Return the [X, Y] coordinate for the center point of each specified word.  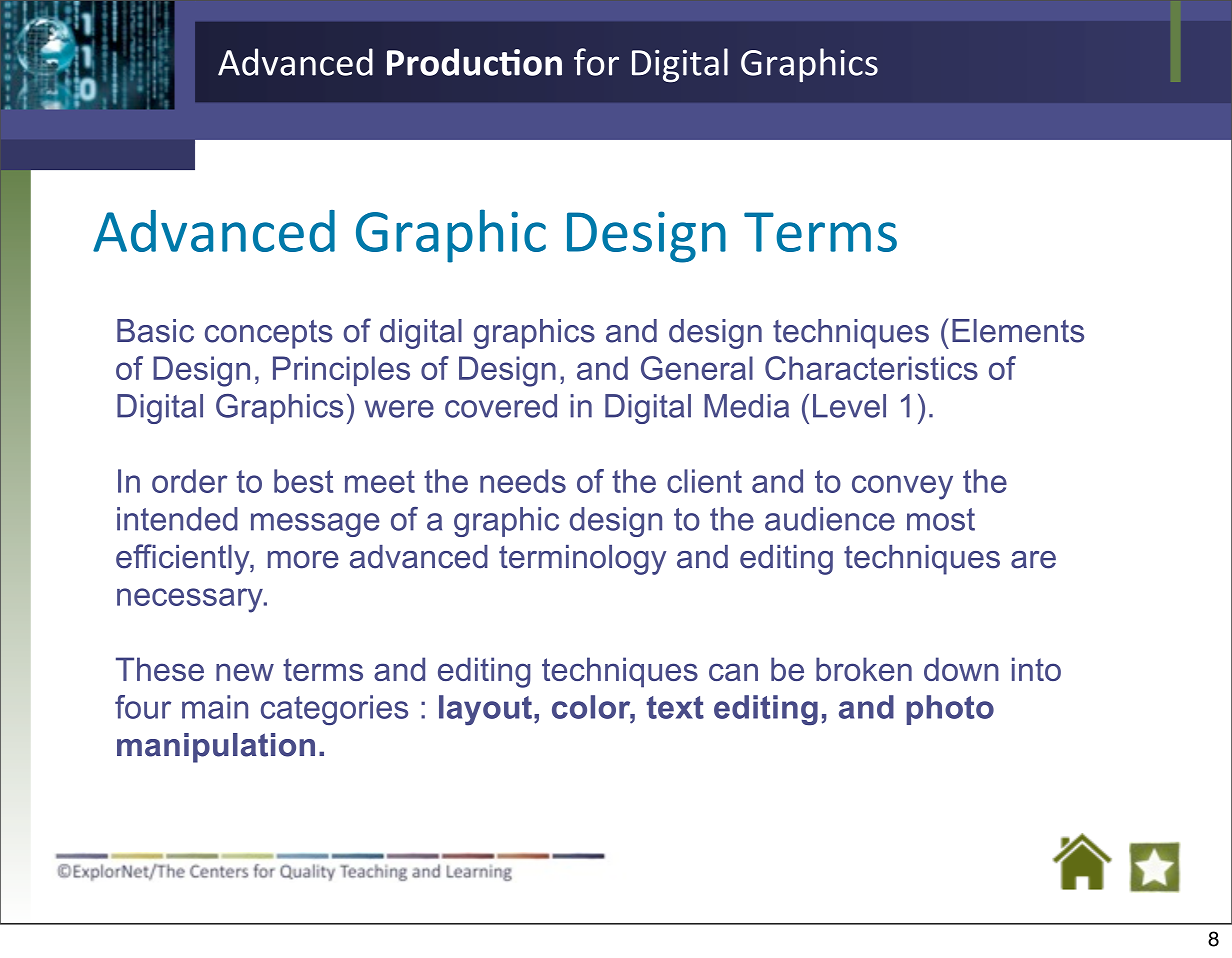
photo [950, 710]
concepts [269, 334]
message [315, 525]
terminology [582, 560]
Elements [1018, 331]
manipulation [216, 748]
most [941, 519]
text [675, 707]
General [697, 368]
